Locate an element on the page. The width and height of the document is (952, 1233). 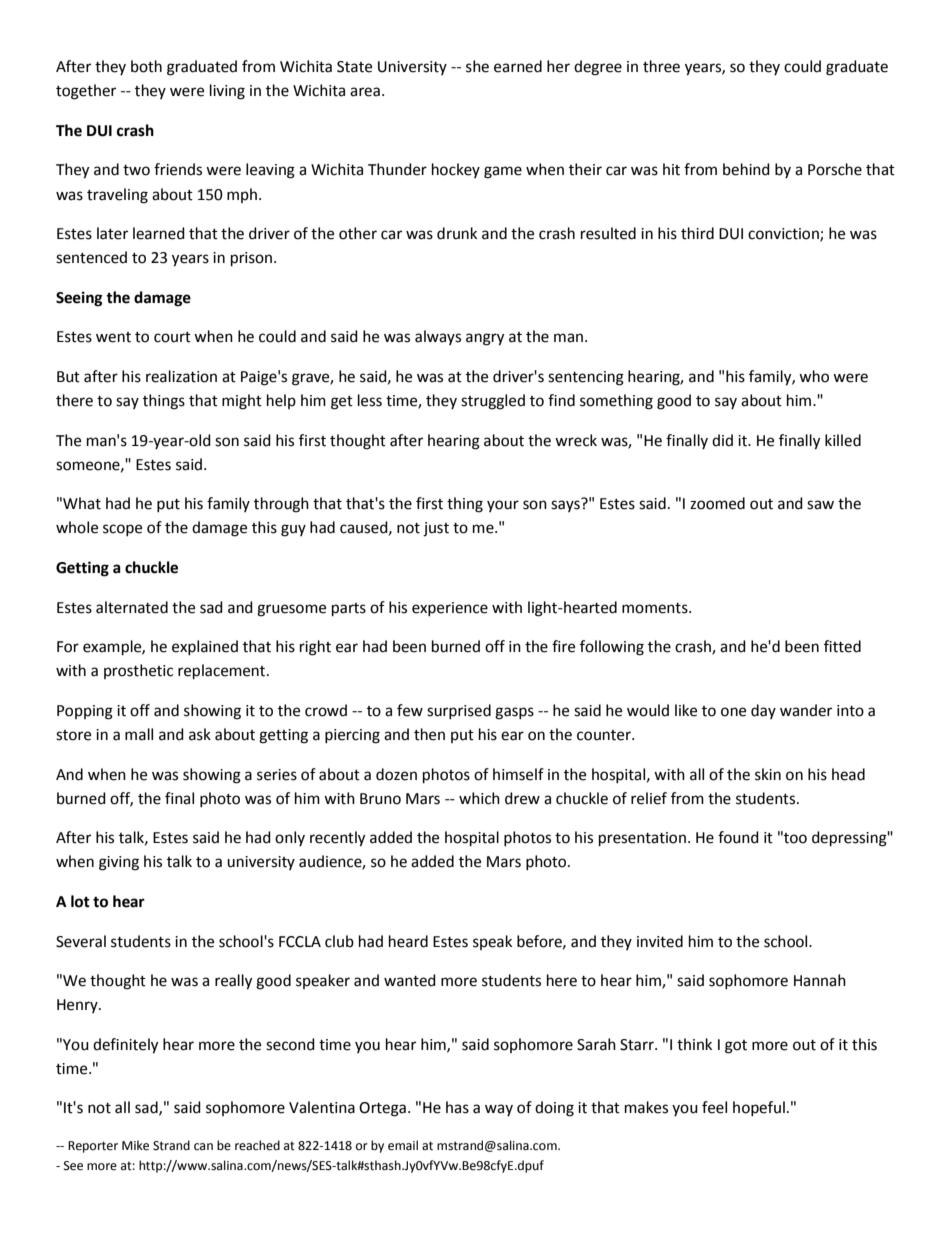
giving is located at coordinates (119, 863).
